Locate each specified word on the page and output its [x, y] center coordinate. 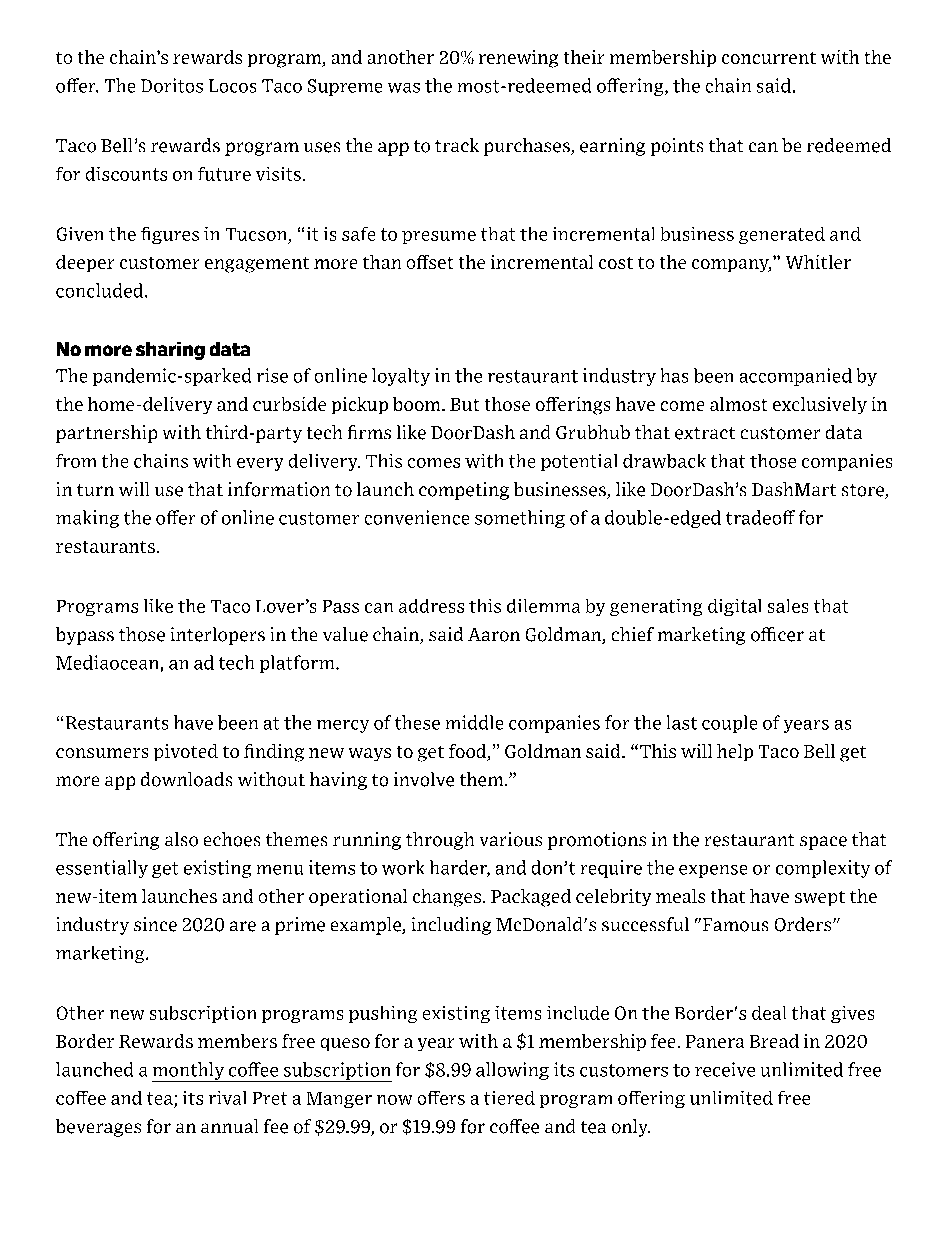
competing [464, 491]
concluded [101, 290]
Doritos [172, 85]
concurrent [769, 58]
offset [430, 262]
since [155, 924]
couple [729, 724]
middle [474, 722]
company [731, 265]
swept [820, 898]
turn [95, 490]
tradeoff [760, 517]
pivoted [186, 752]
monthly [189, 1072]
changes [447, 898]
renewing [518, 59]
